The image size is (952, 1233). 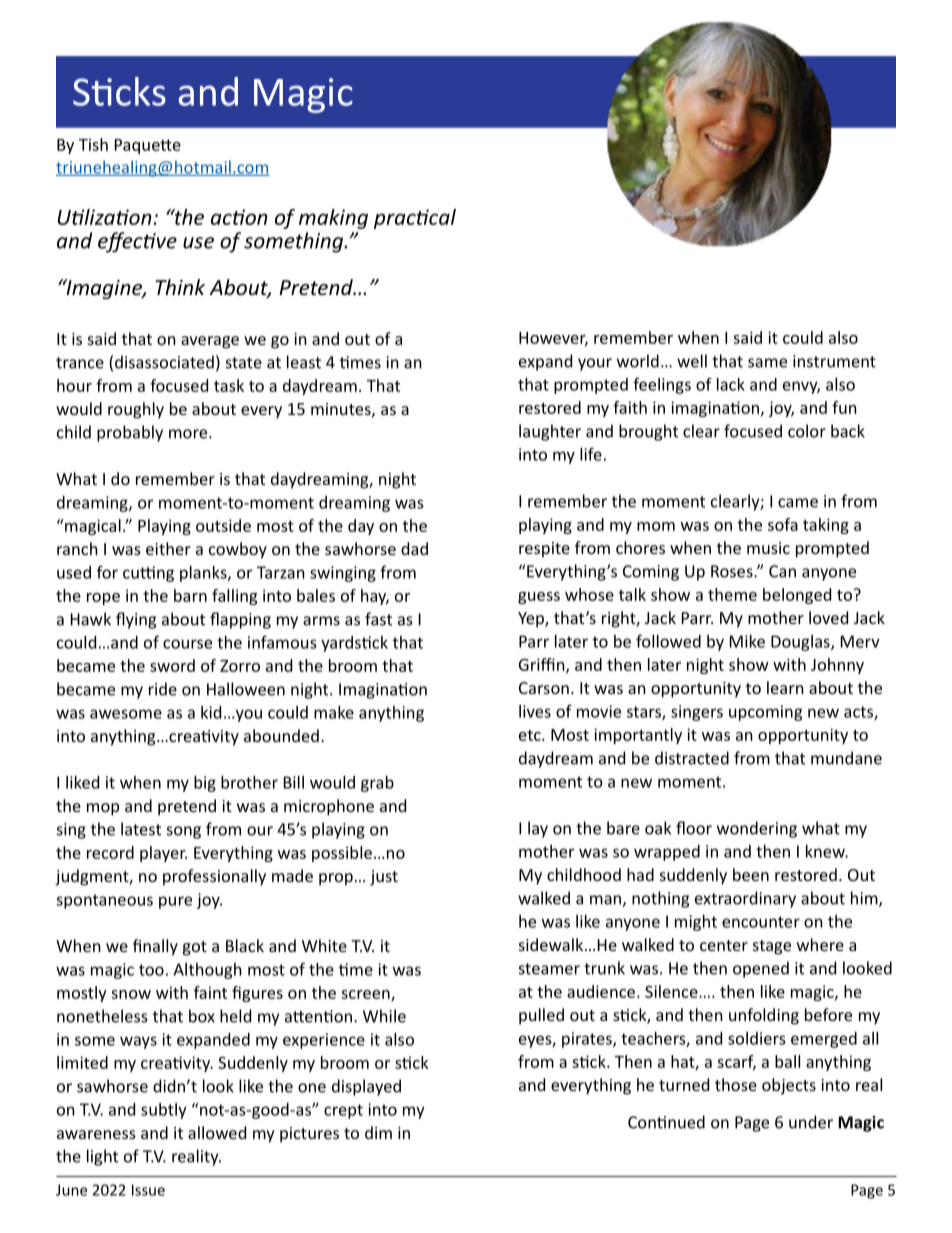 I want to click on Tish, so click(x=93, y=144).
